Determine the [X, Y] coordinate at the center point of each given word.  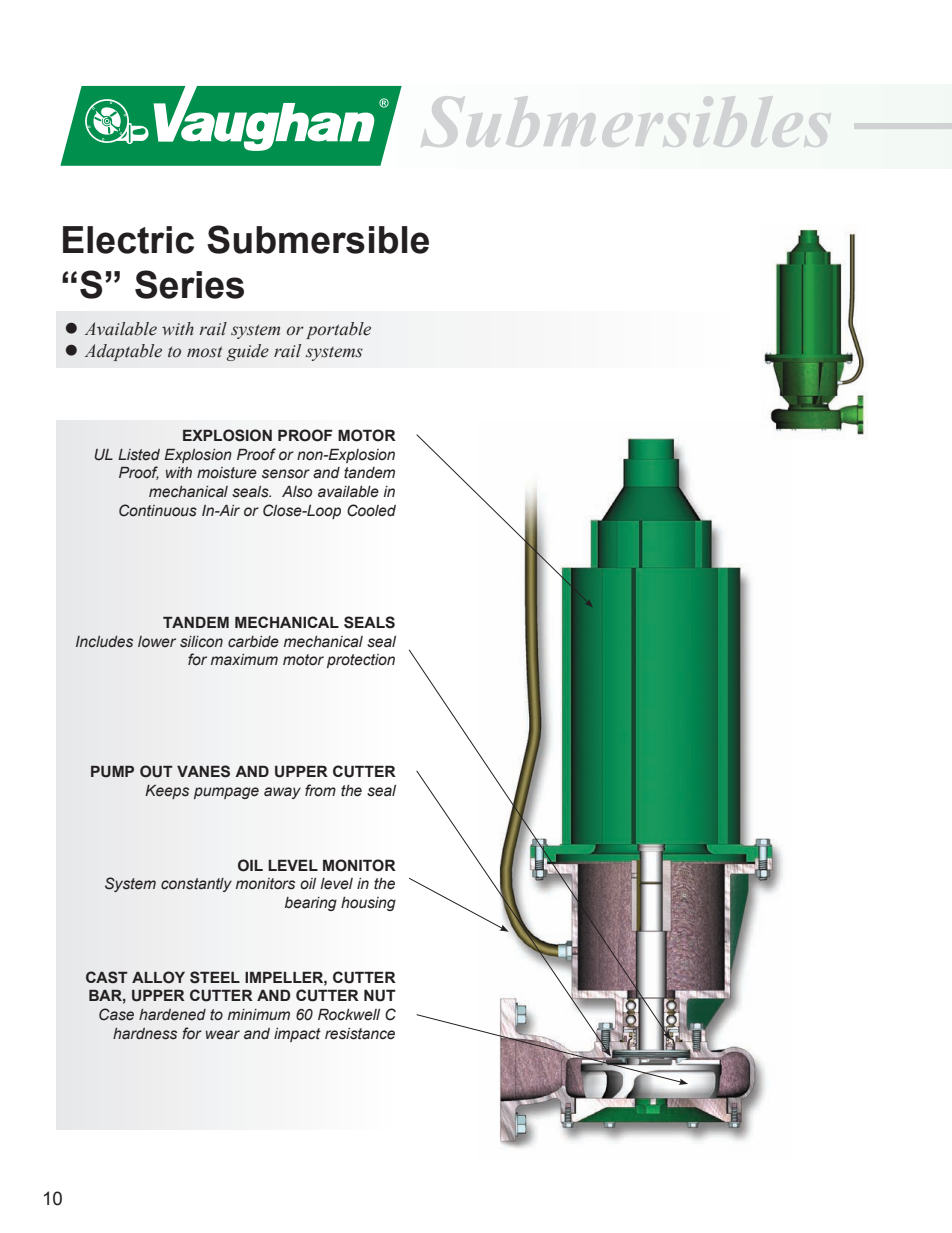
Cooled [371, 510]
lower [157, 642]
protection [361, 661]
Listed [139, 455]
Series [189, 284]
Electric [128, 240]
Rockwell [349, 1014]
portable [338, 330]
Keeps [167, 792]
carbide [253, 642]
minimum [259, 1015]
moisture [227, 473]
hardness [145, 1034]
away [282, 793]
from [320, 790]
